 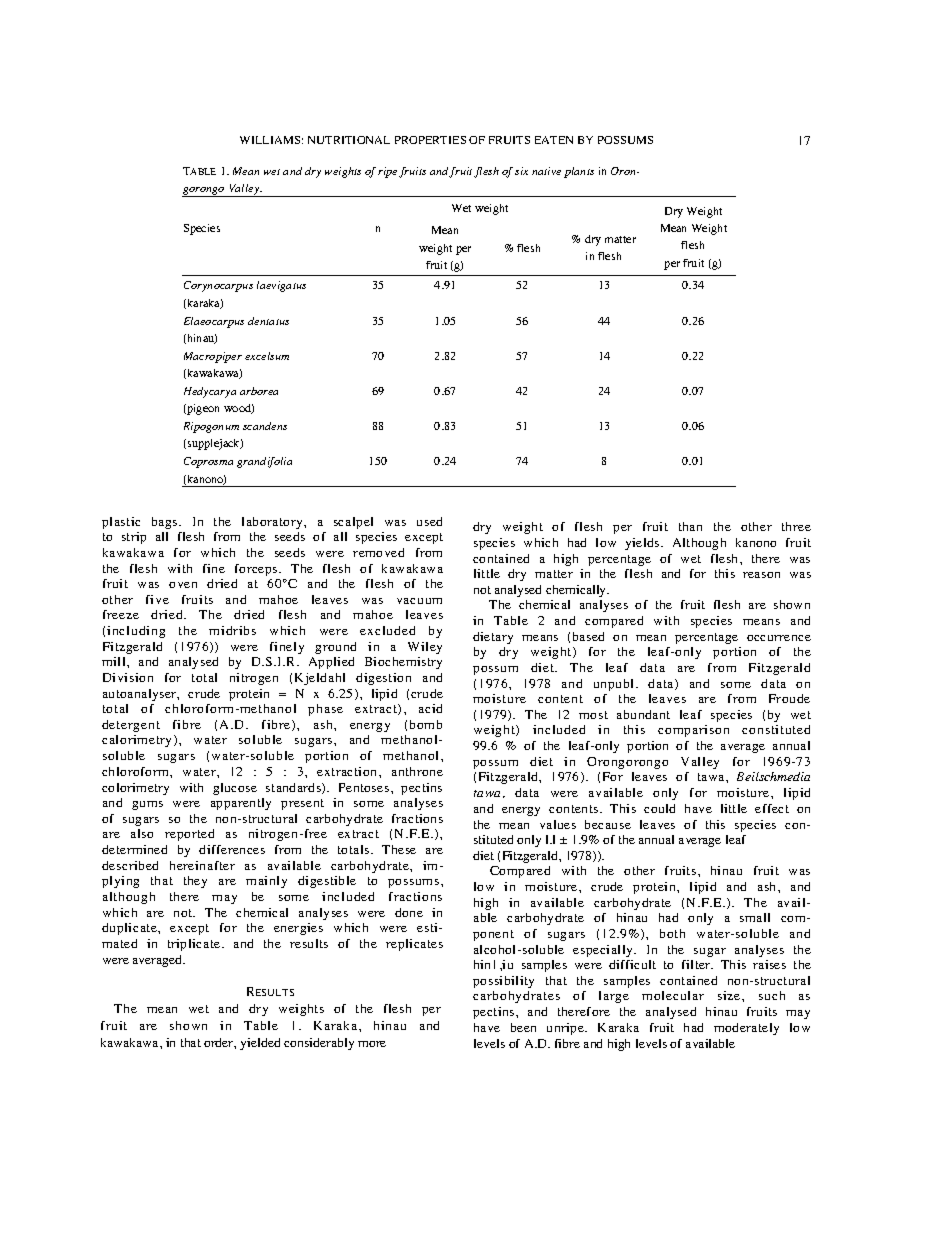 What do you see at coordinates (693, 731) in the document?
I see `comparison` at bounding box center [693, 731].
